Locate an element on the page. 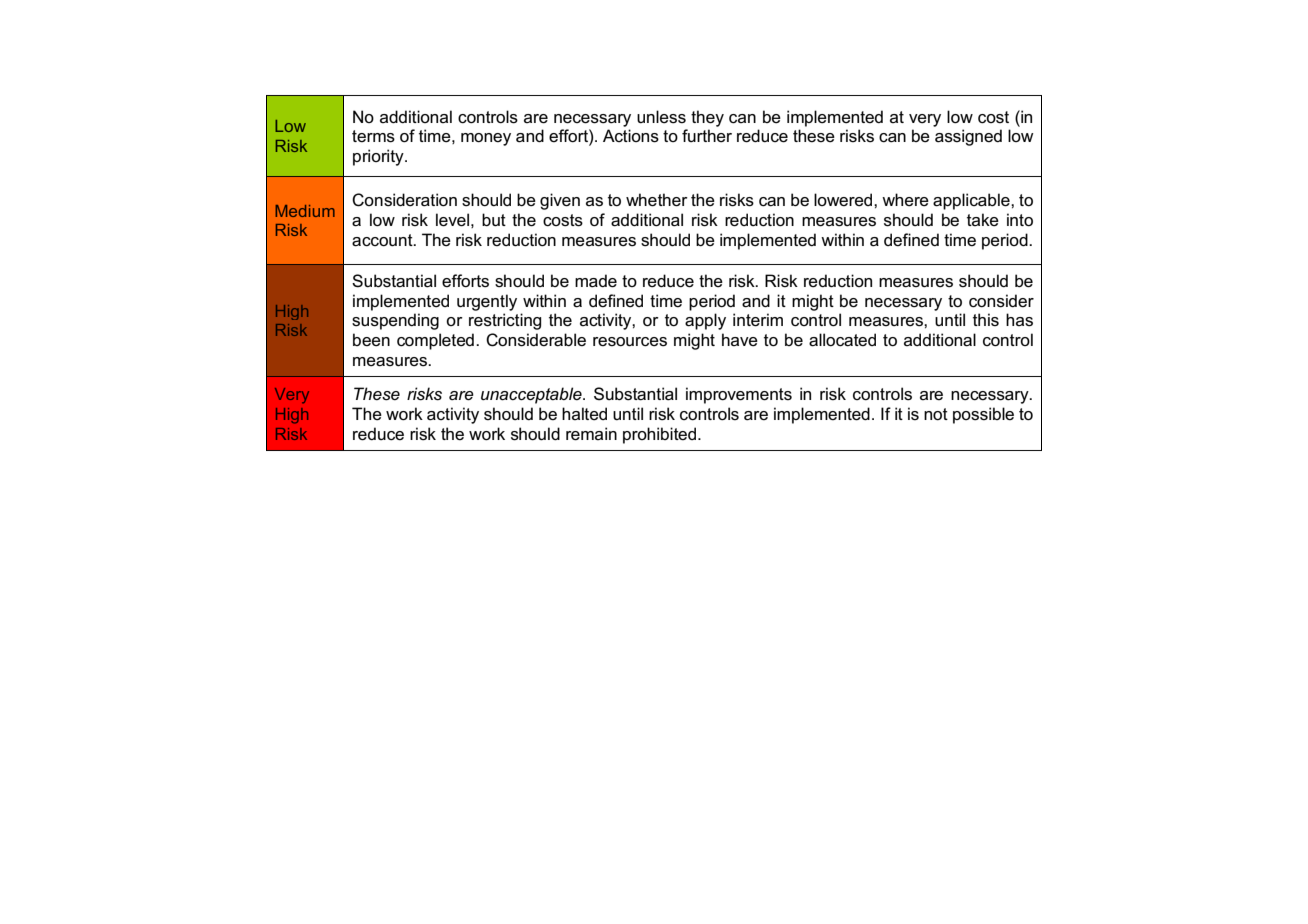 This image has width=1308, height=924. suspending is located at coordinates (395, 321).
